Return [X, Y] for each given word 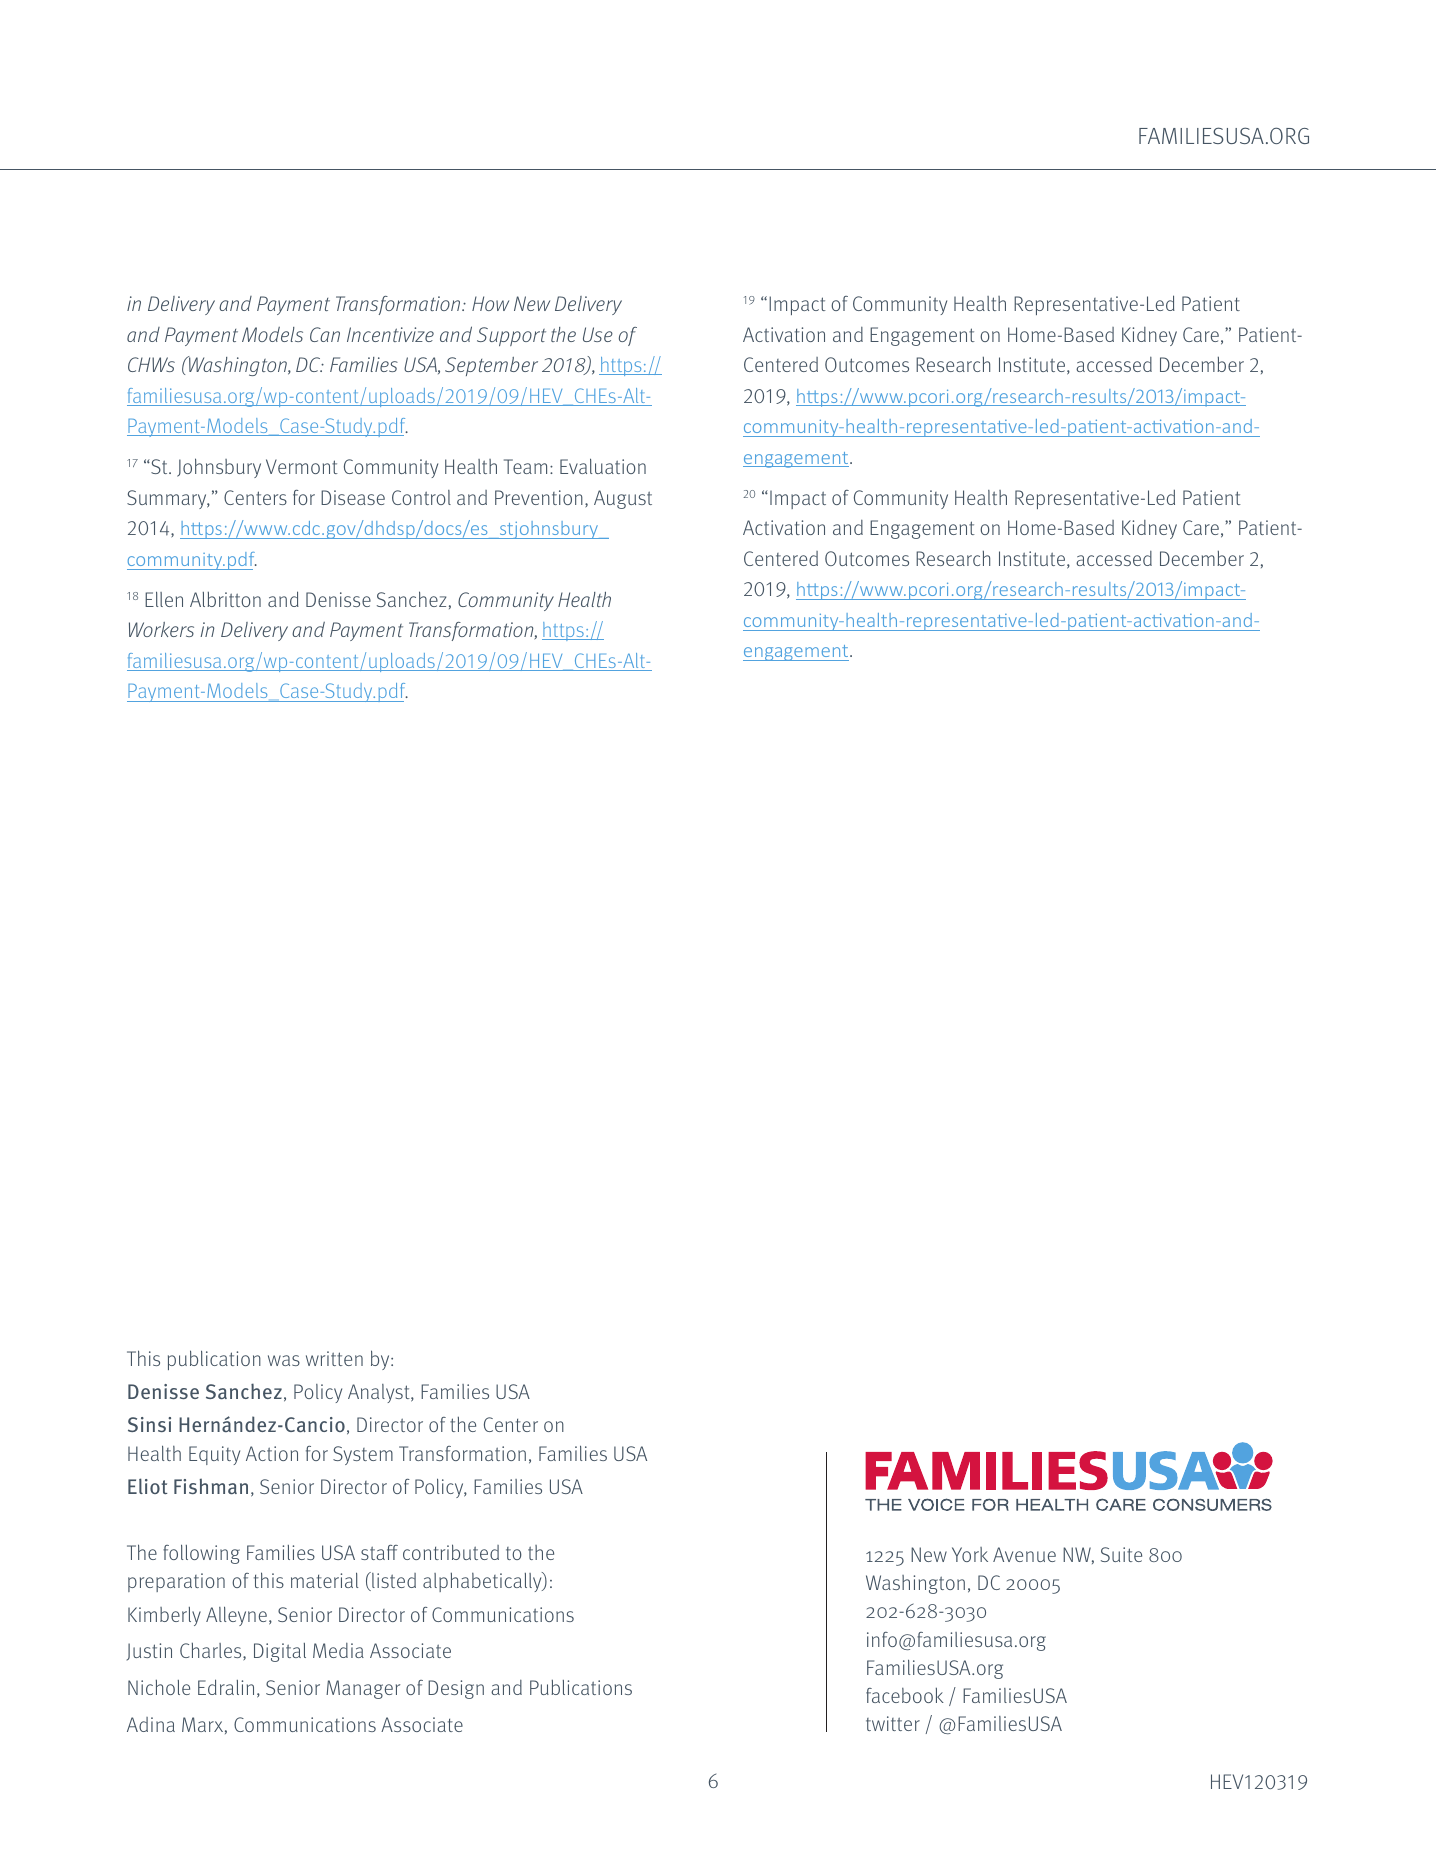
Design [456, 1689]
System [363, 1455]
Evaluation [603, 466]
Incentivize [390, 334]
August [623, 499]
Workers [161, 629]
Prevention [539, 497]
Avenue [1024, 1554]
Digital [280, 1652]
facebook [905, 1695]
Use [598, 334]
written [334, 1358]
